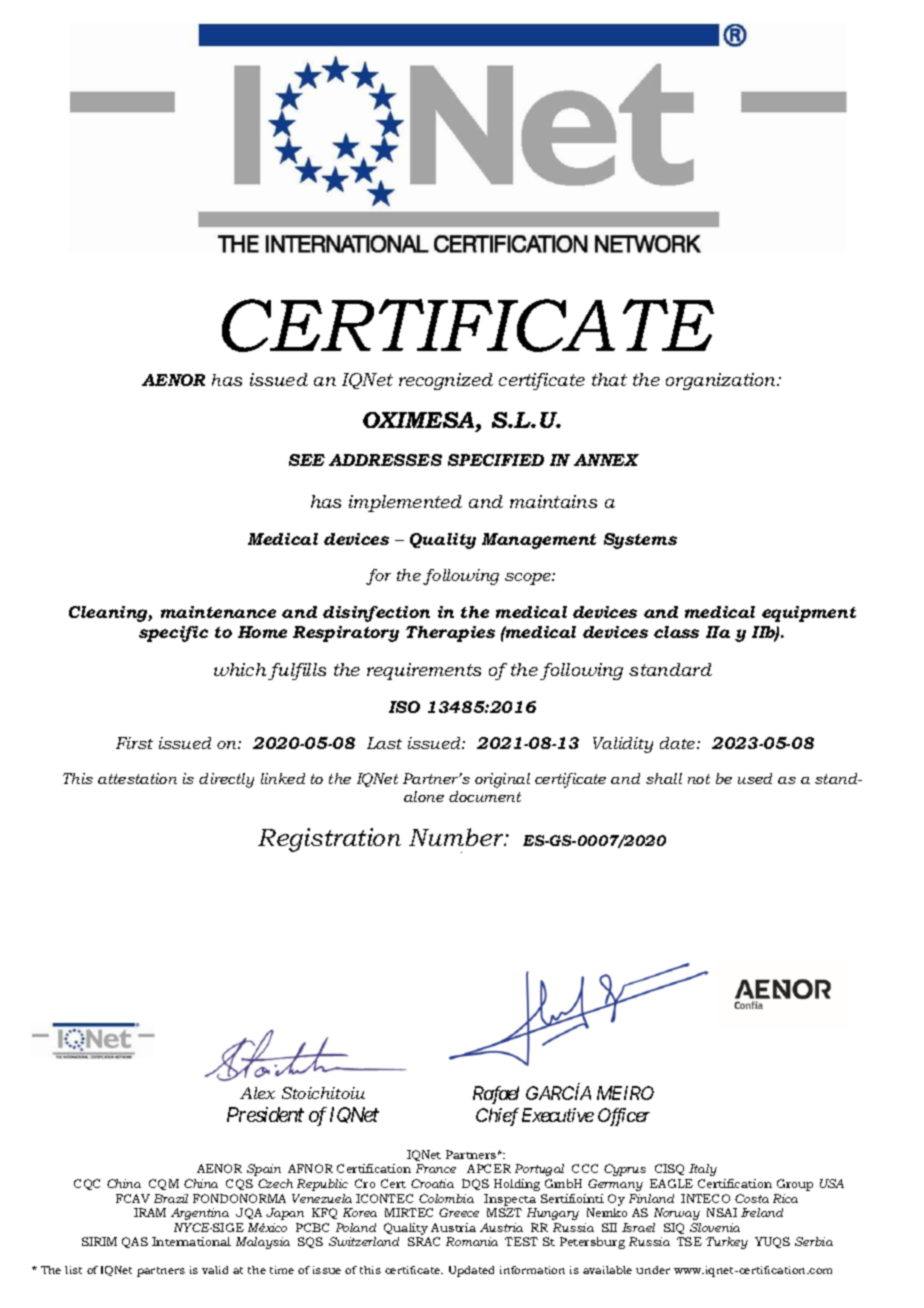 This image has width=924, height=1308. What do you see at coordinates (446, 381) in the image?
I see `recognized` at bounding box center [446, 381].
